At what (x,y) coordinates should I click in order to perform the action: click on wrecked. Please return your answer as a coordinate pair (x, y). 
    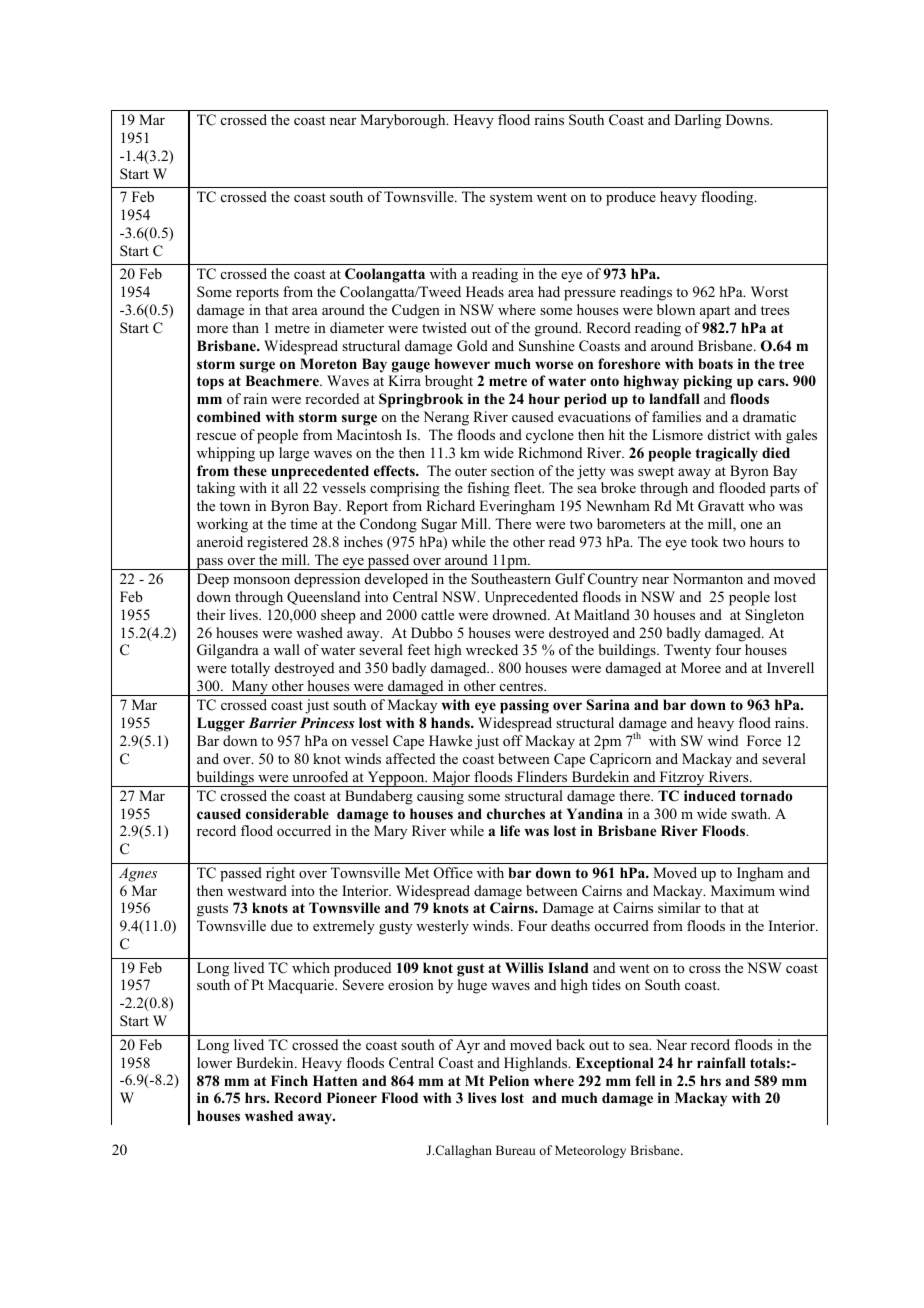
    Looking at the image, I should click on (492, 649).
